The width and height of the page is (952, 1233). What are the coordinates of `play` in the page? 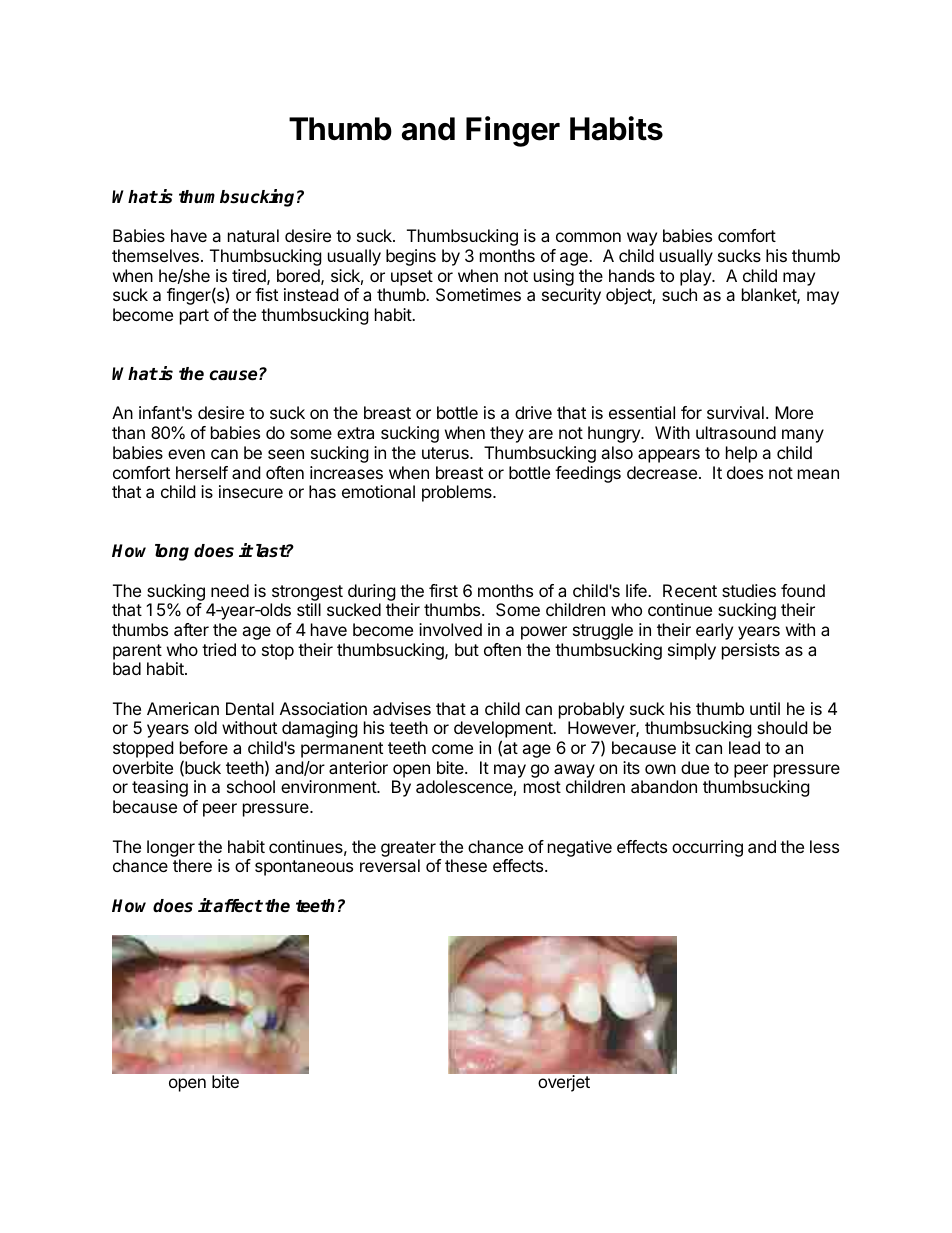 It's located at (696, 277).
